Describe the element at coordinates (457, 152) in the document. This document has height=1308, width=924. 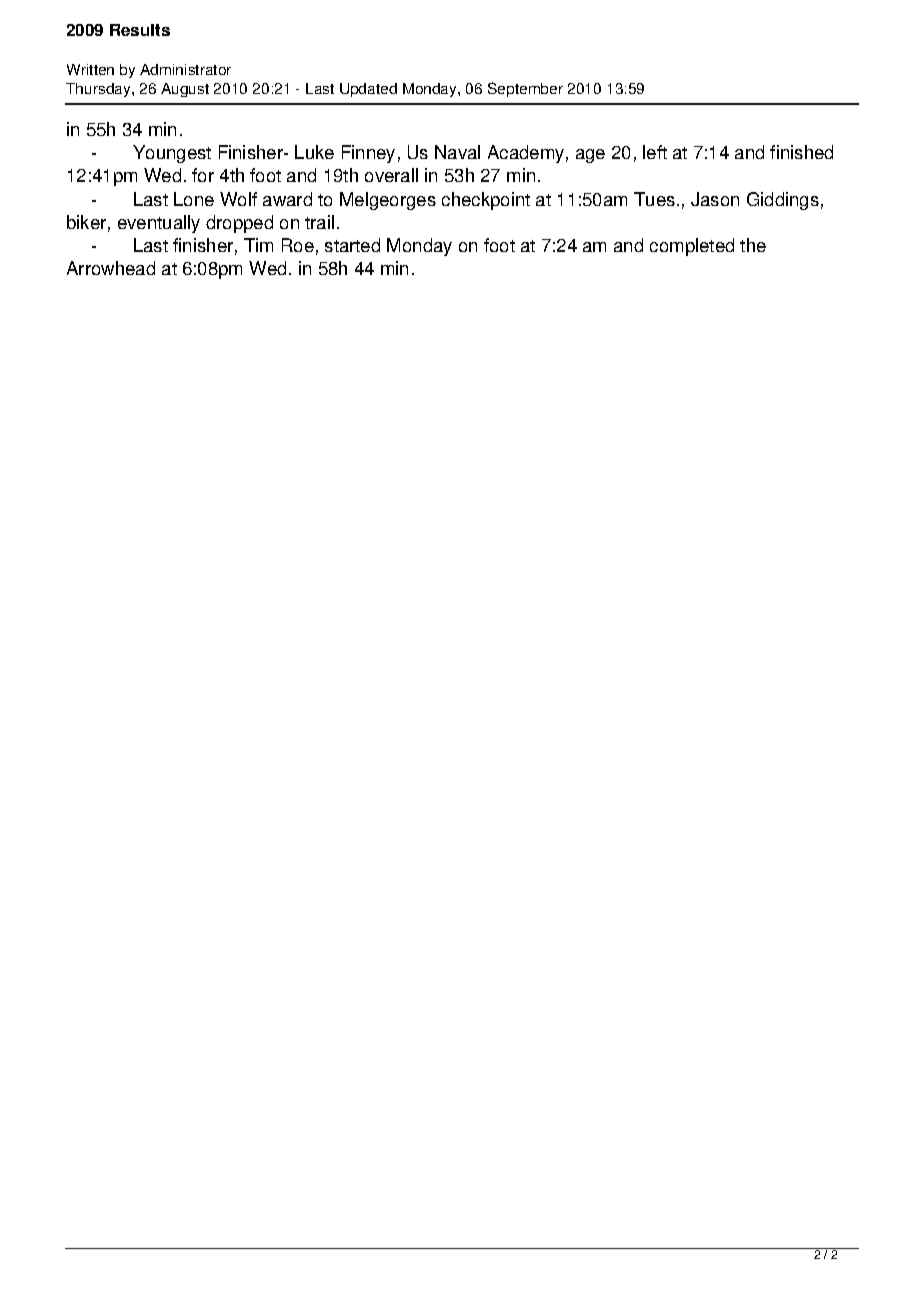
I see `Naval` at that location.
